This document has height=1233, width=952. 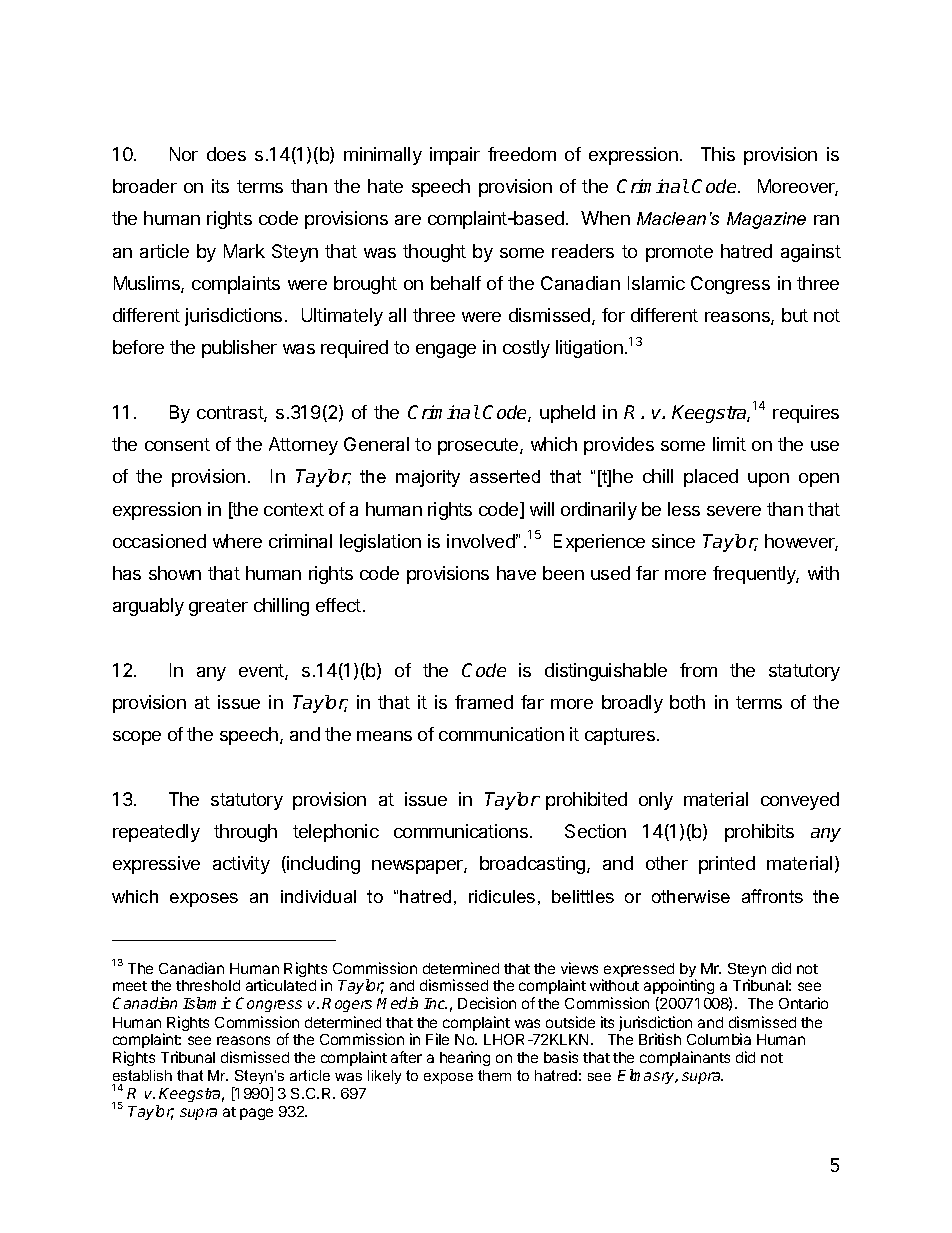 I want to click on page, so click(x=256, y=1114).
